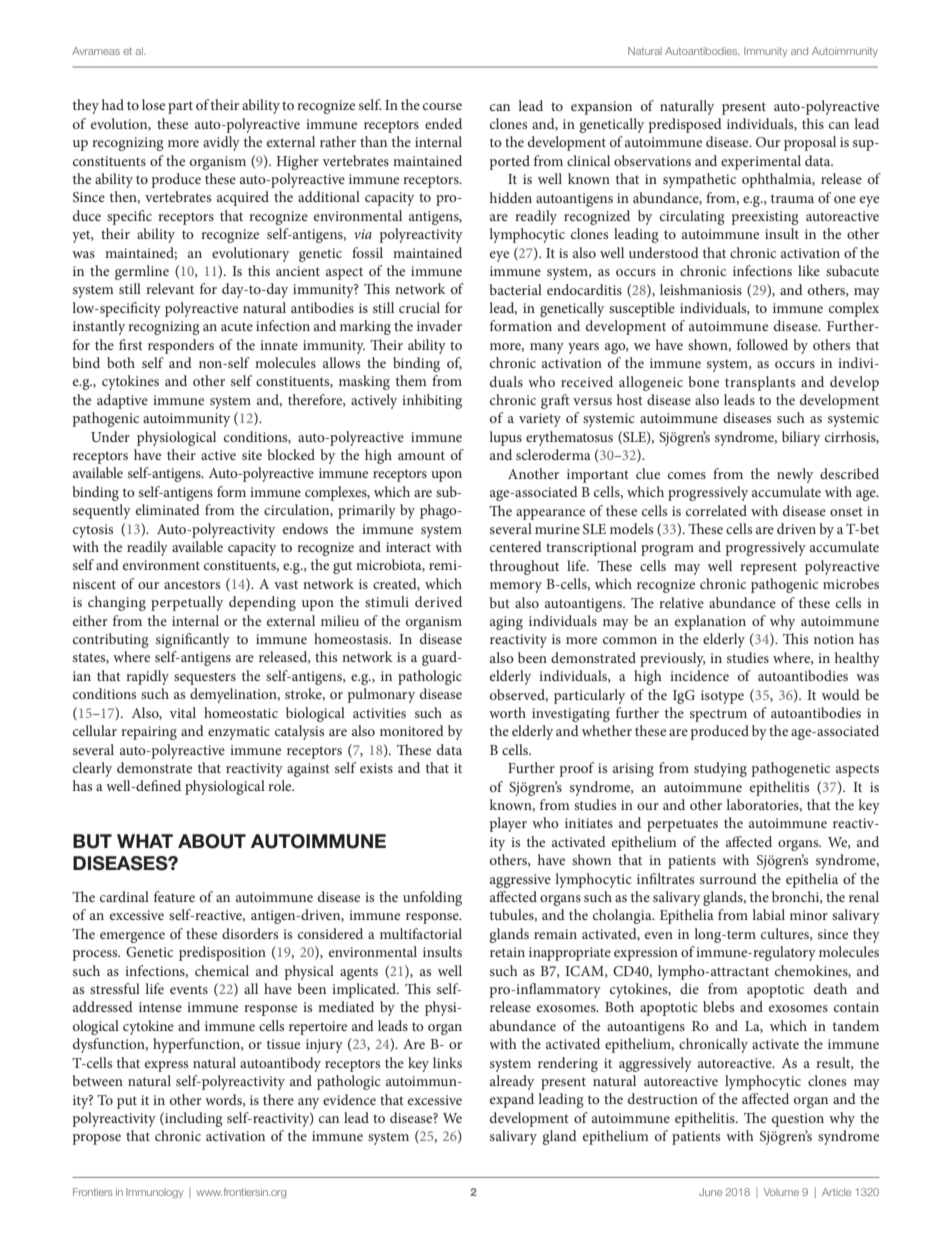 The width and height of the screenshot is (952, 1247). Describe the element at coordinates (795, 475) in the screenshot. I see `newly` at that location.
